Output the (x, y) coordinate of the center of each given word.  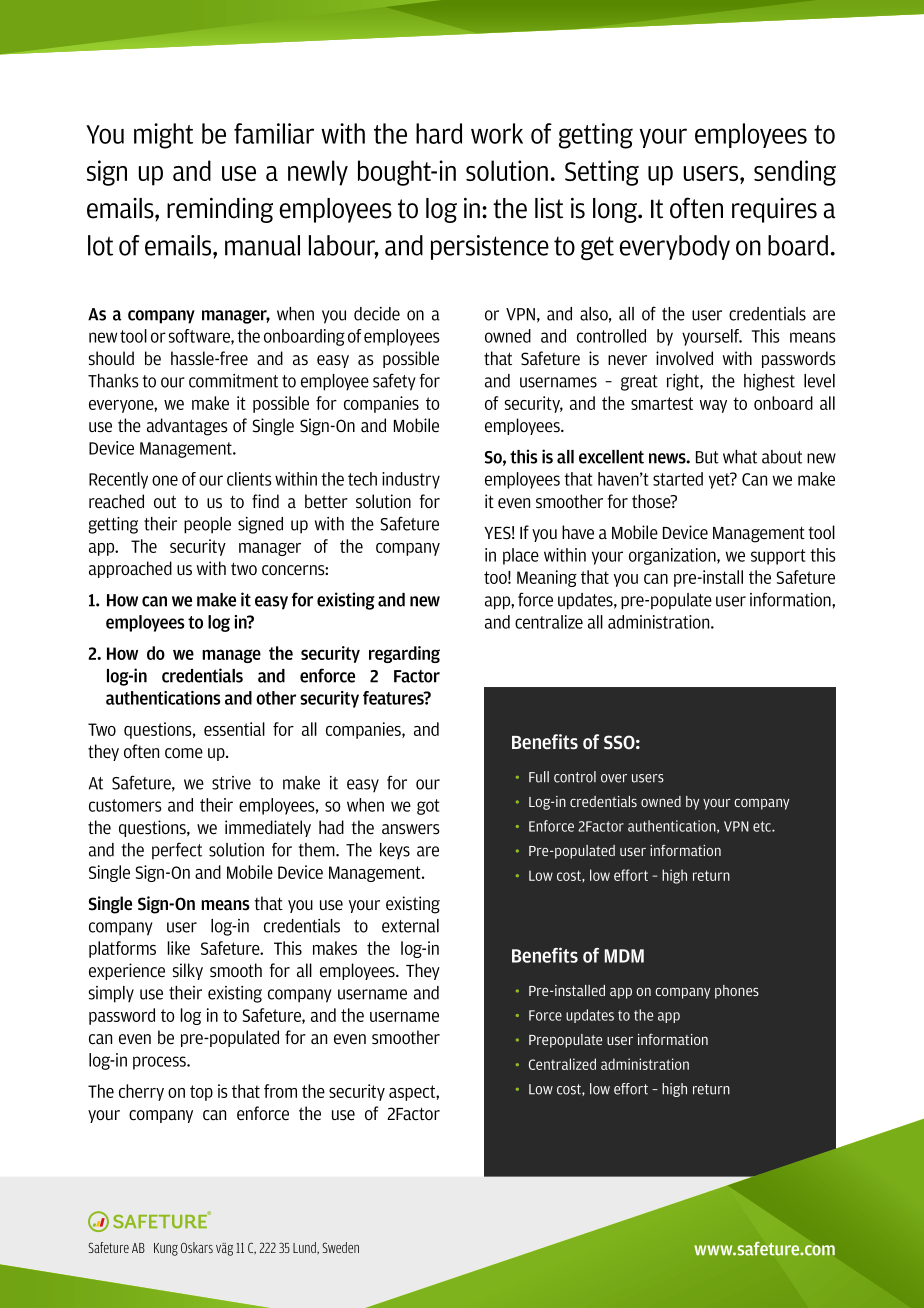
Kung (166, 1249)
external (410, 926)
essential (234, 729)
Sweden (340, 1247)
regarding (404, 654)
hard (439, 133)
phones (737, 992)
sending (795, 173)
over (614, 778)
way (713, 406)
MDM (624, 956)
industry (411, 480)
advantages (187, 427)
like (179, 948)
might (163, 136)
